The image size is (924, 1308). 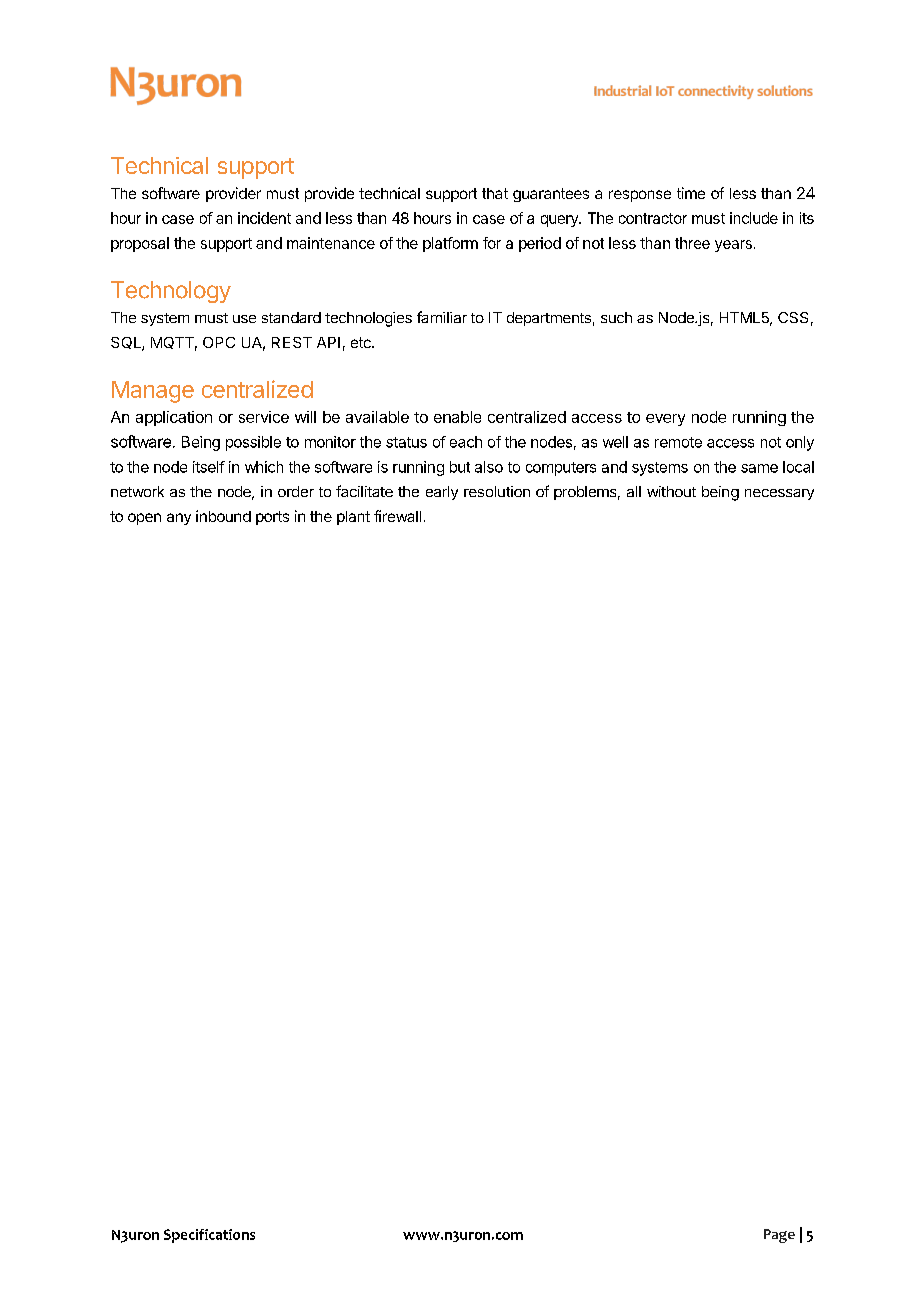 What do you see at coordinates (397, 516) in the image?
I see `firewall` at bounding box center [397, 516].
